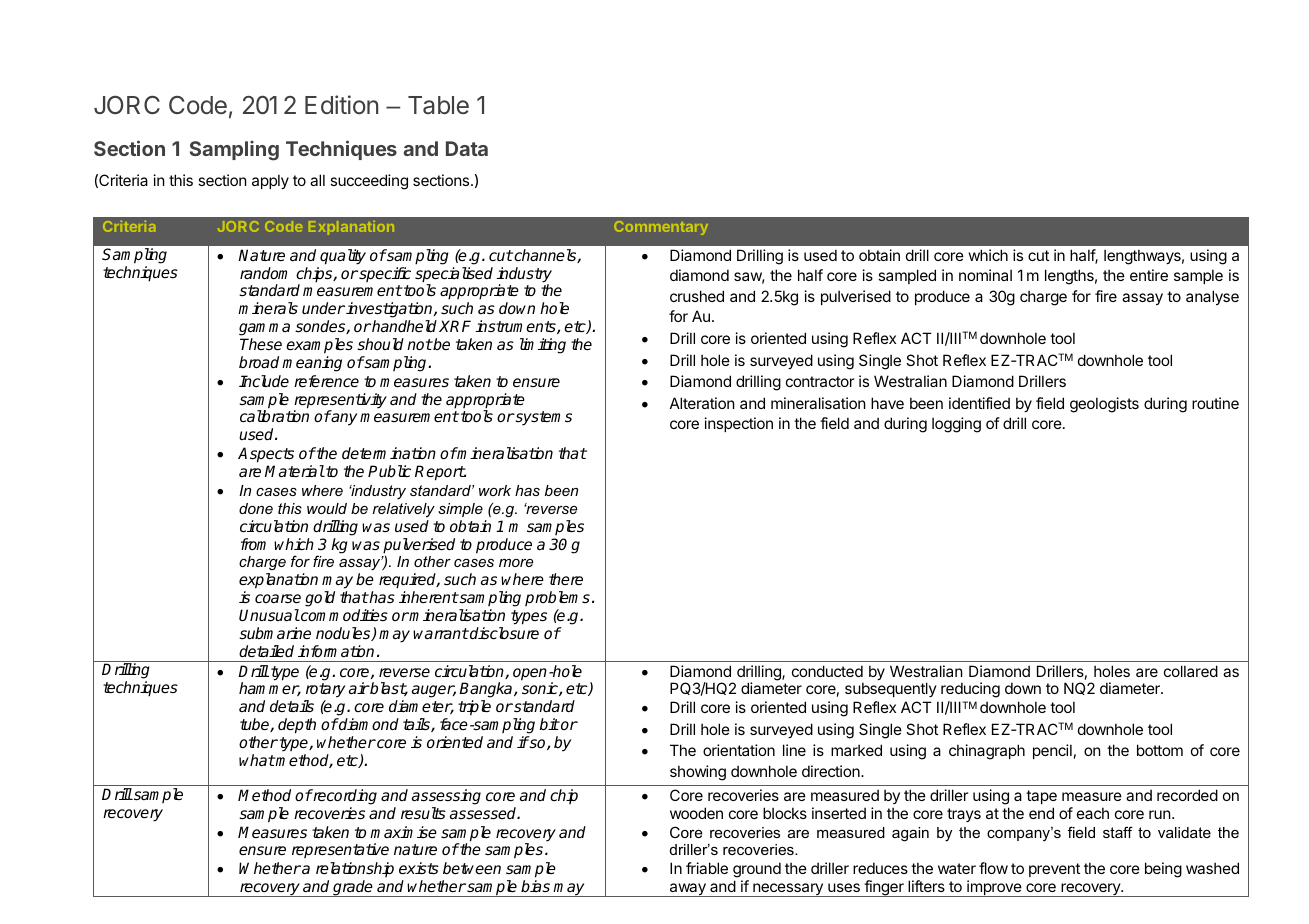 This image has width=1309, height=924. I want to click on entire, so click(1149, 275).
